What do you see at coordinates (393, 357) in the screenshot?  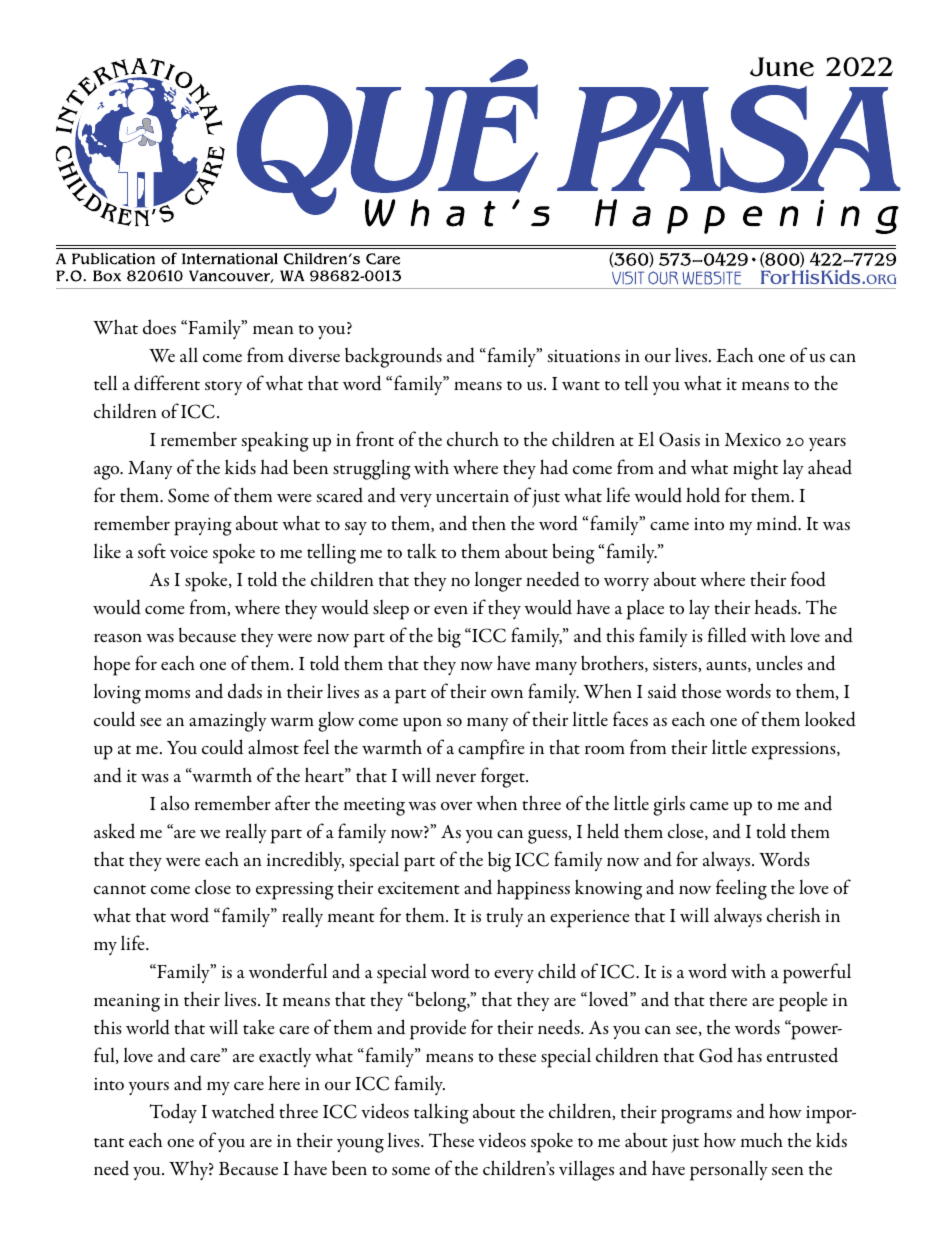 I see `backgrounds` at bounding box center [393, 357].
